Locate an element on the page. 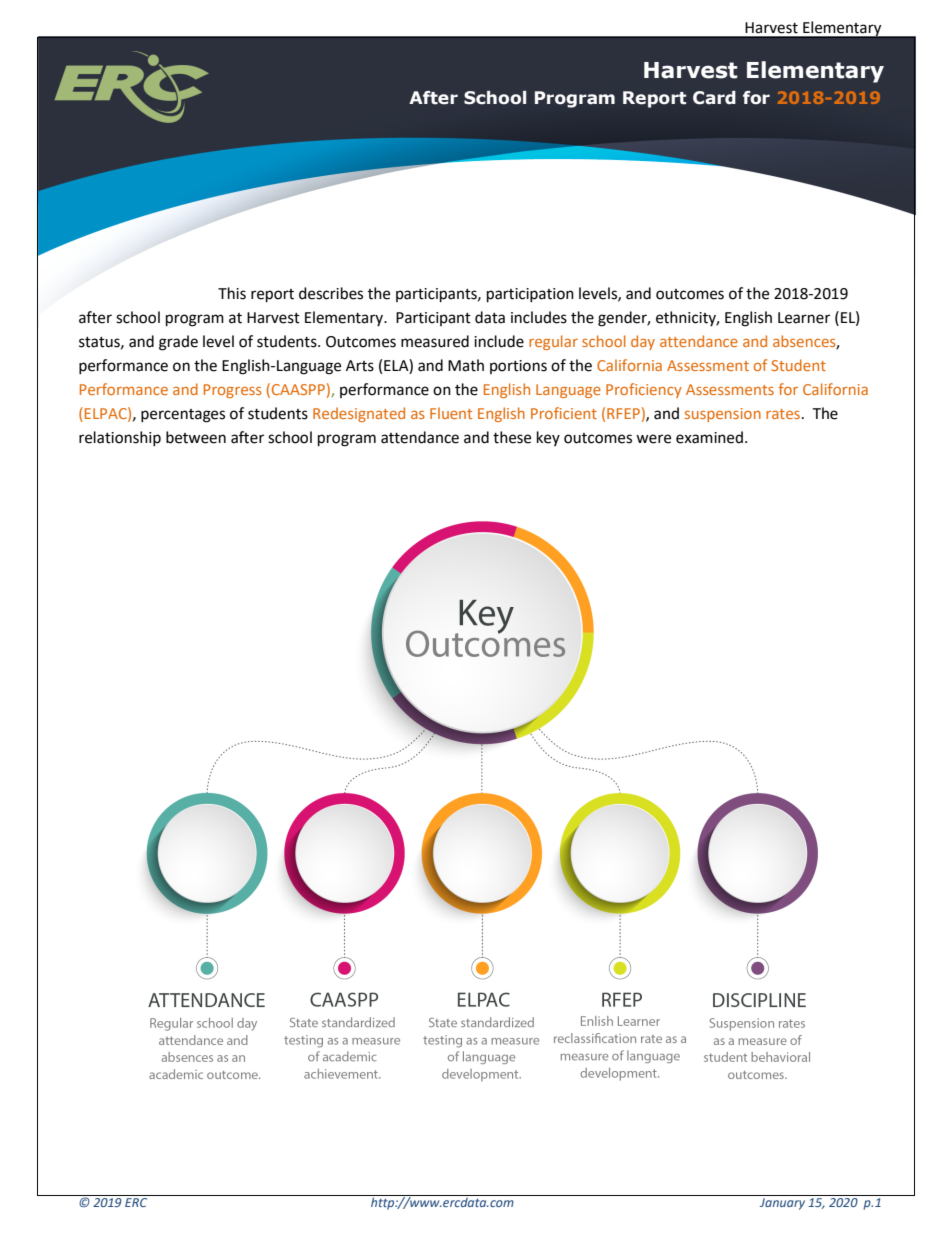 The height and width of the page is (1233, 952). key is located at coordinates (548, 438).
